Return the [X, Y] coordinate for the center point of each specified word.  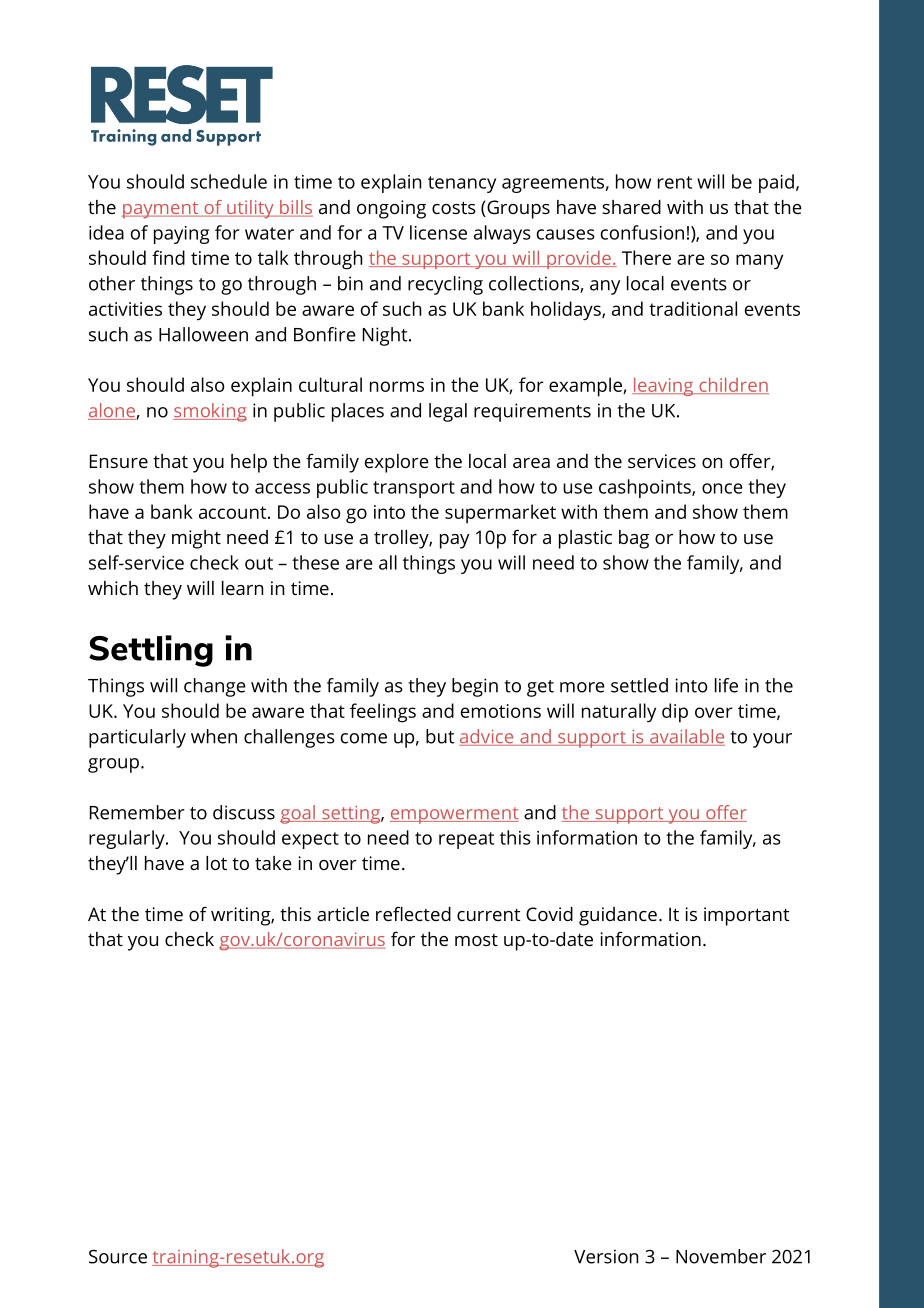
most [476, 940]
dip [675, 713]
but [440, 736]
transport [414, 489]
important [746, 916]
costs [454, 207]
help [249, 463]
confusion [642, 232]
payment [161, 210]
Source [118, 1256]
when [214, 736]
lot [216, 863]
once [722, 488]
